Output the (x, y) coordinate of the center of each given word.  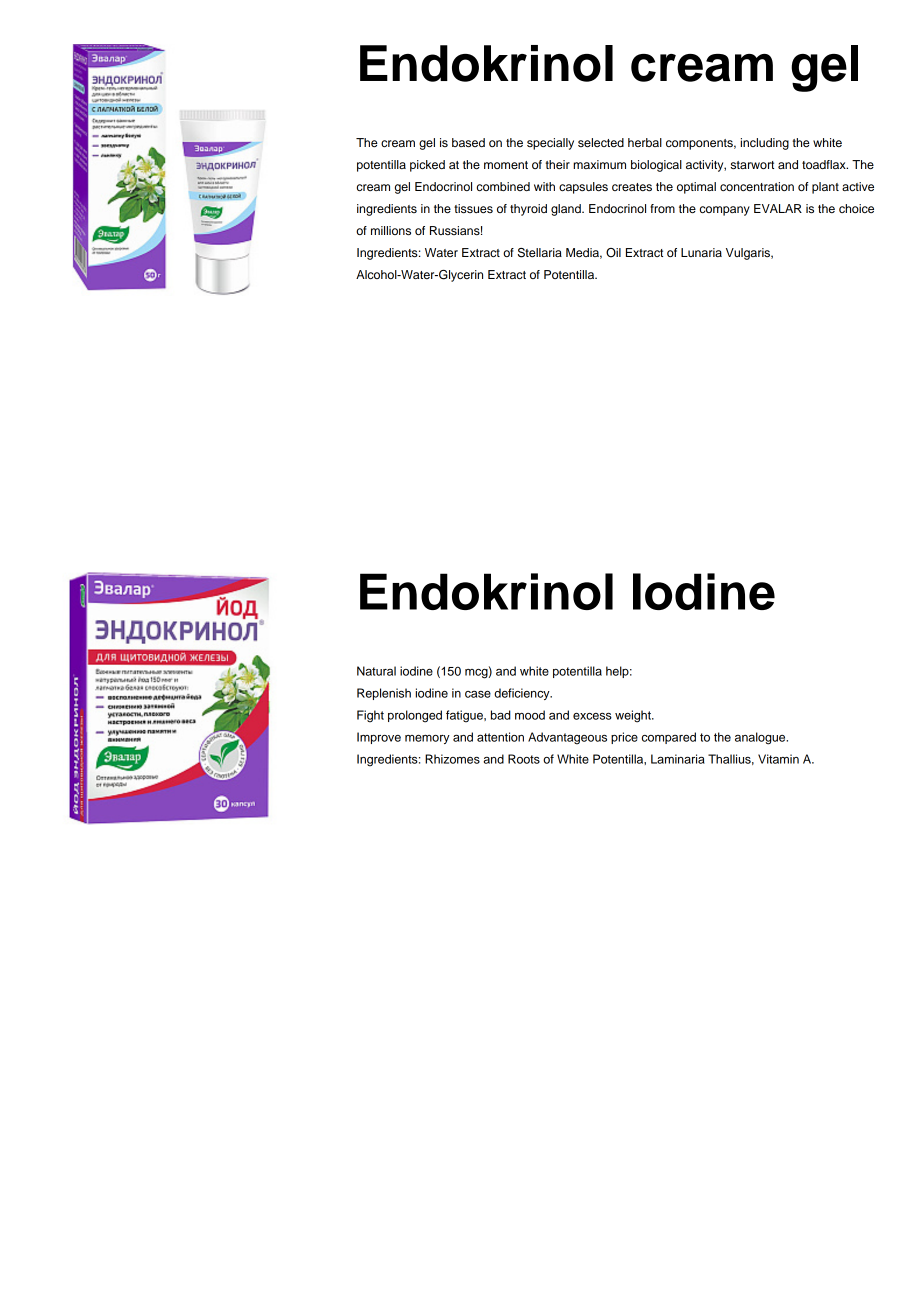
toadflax (825, 164)
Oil (613, 253)
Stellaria (540, 253)
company (725, 211)
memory (427, 739)
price (624, 738)
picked (427, 166)
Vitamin (778, 759)
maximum (599, 164)
